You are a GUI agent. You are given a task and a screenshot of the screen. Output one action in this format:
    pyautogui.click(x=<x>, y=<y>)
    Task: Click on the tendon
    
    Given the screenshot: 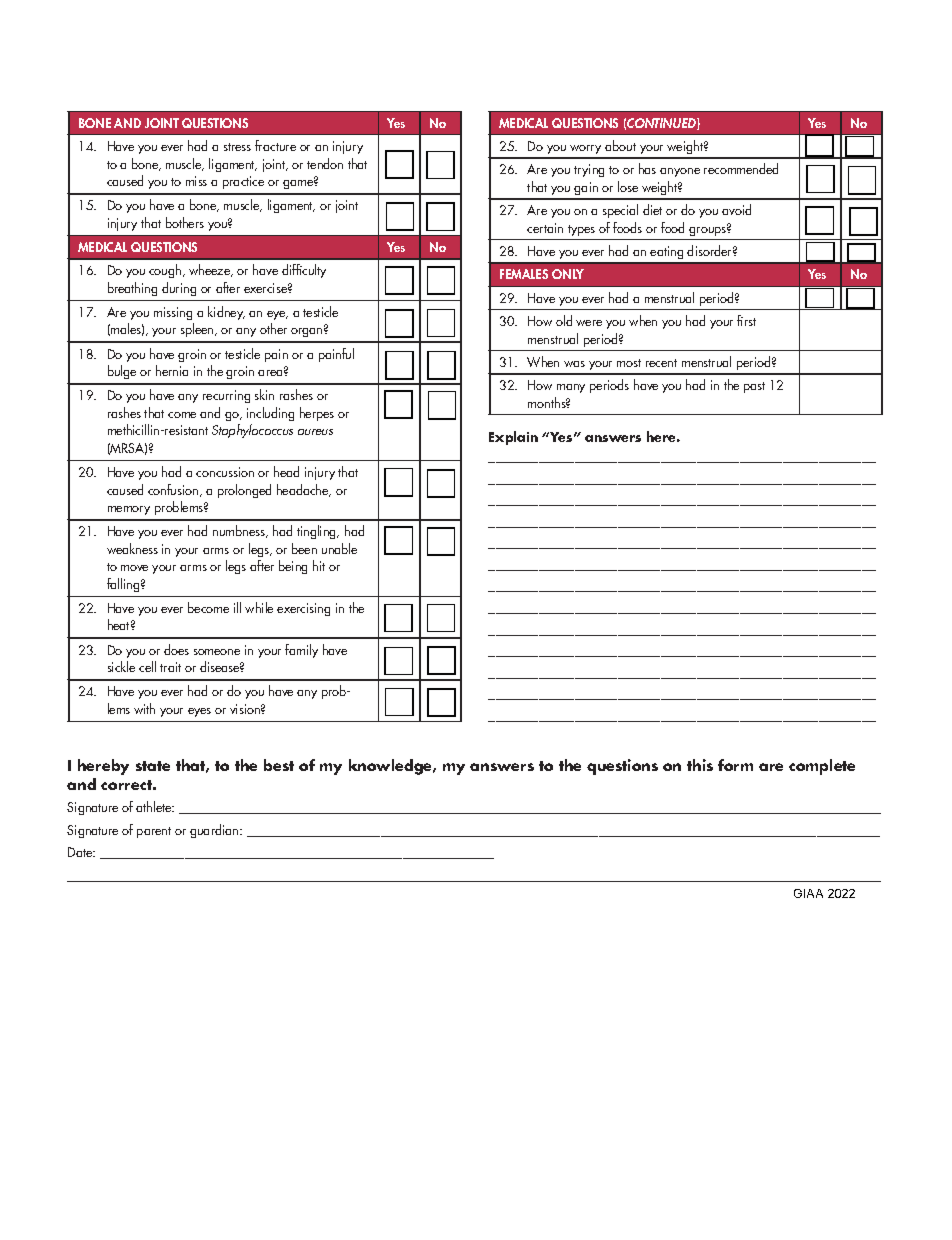 What is the action you would take?
    pyautogui.click(x=325, y=163)
